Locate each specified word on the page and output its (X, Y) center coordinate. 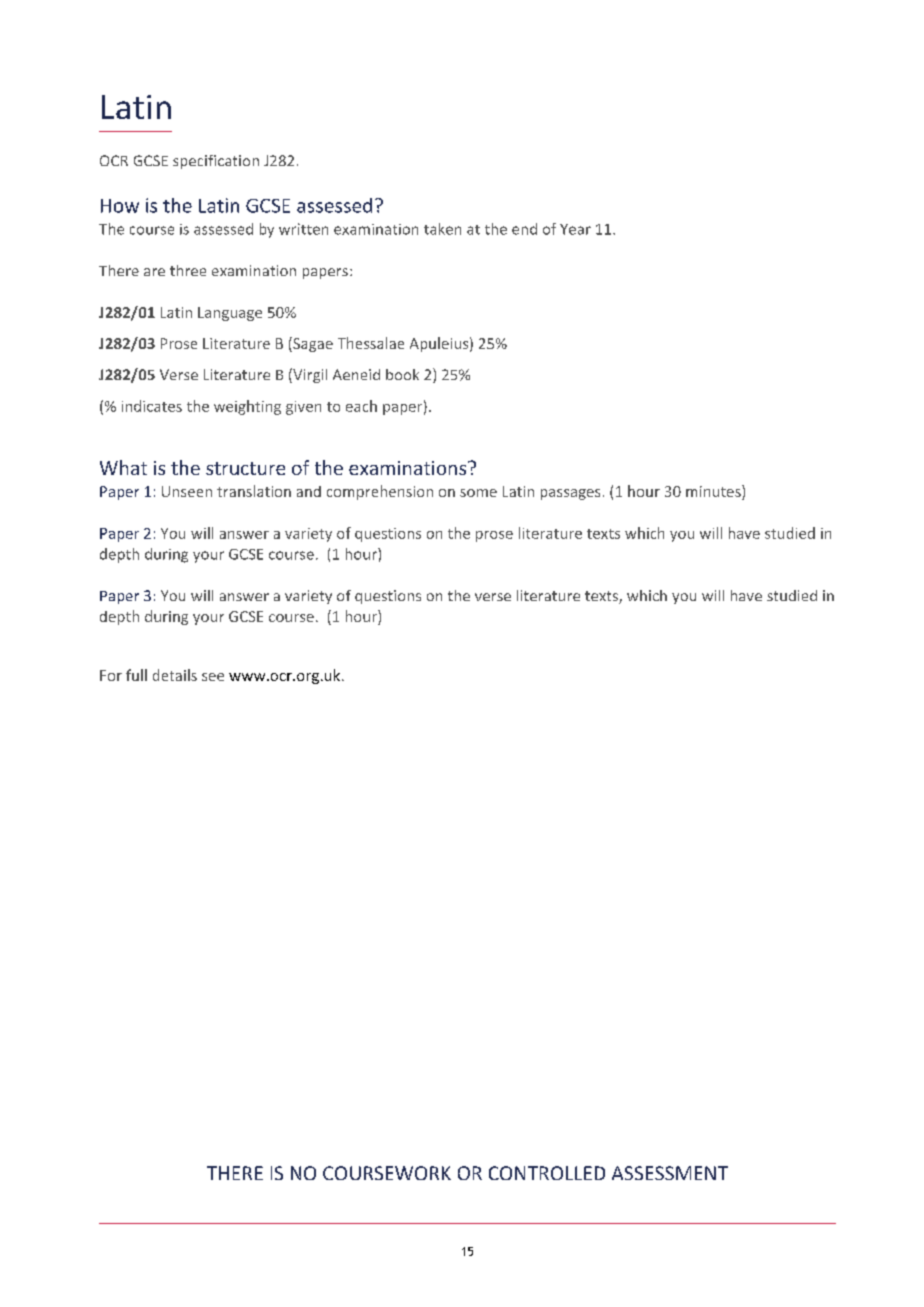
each (361, 406)
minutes (714, 492)
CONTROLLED (547, 1173)
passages (570, 494)
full (136, 675)
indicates (152, 406)
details (175, 675)
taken (442, 229)
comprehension (380, 492)
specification (216, 162)
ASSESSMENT (670, 1173)
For (111, 675)
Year (575, 229)
